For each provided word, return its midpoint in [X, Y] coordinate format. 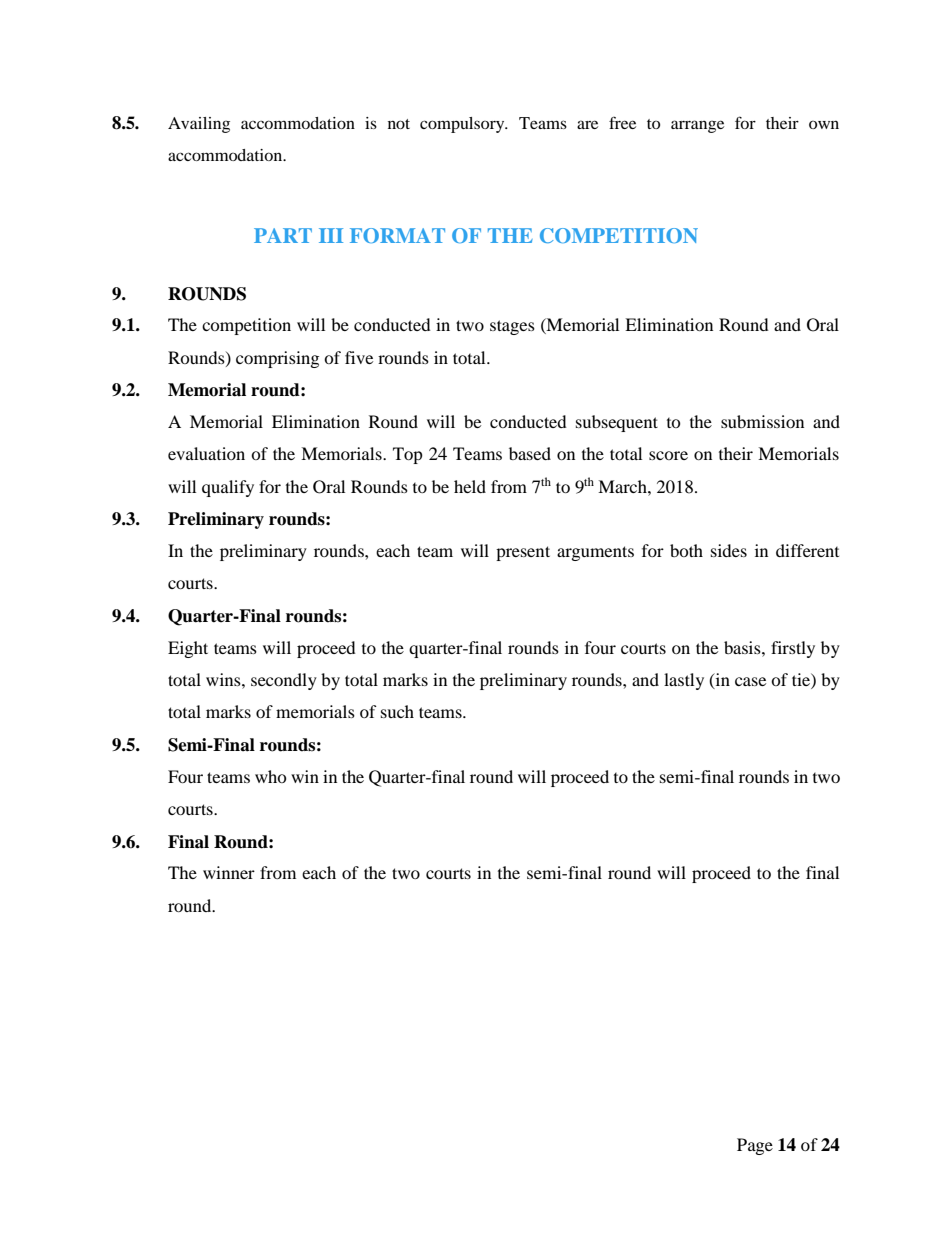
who [271, 776]
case [750, 681]
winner [229, 872]
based [530, 453]
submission [762, 421]
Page [755, 1146]
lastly [684, 681]
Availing [199, 125]
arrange [697, 126]
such [397, 711]
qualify [228, 488]
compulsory [463, 125]
